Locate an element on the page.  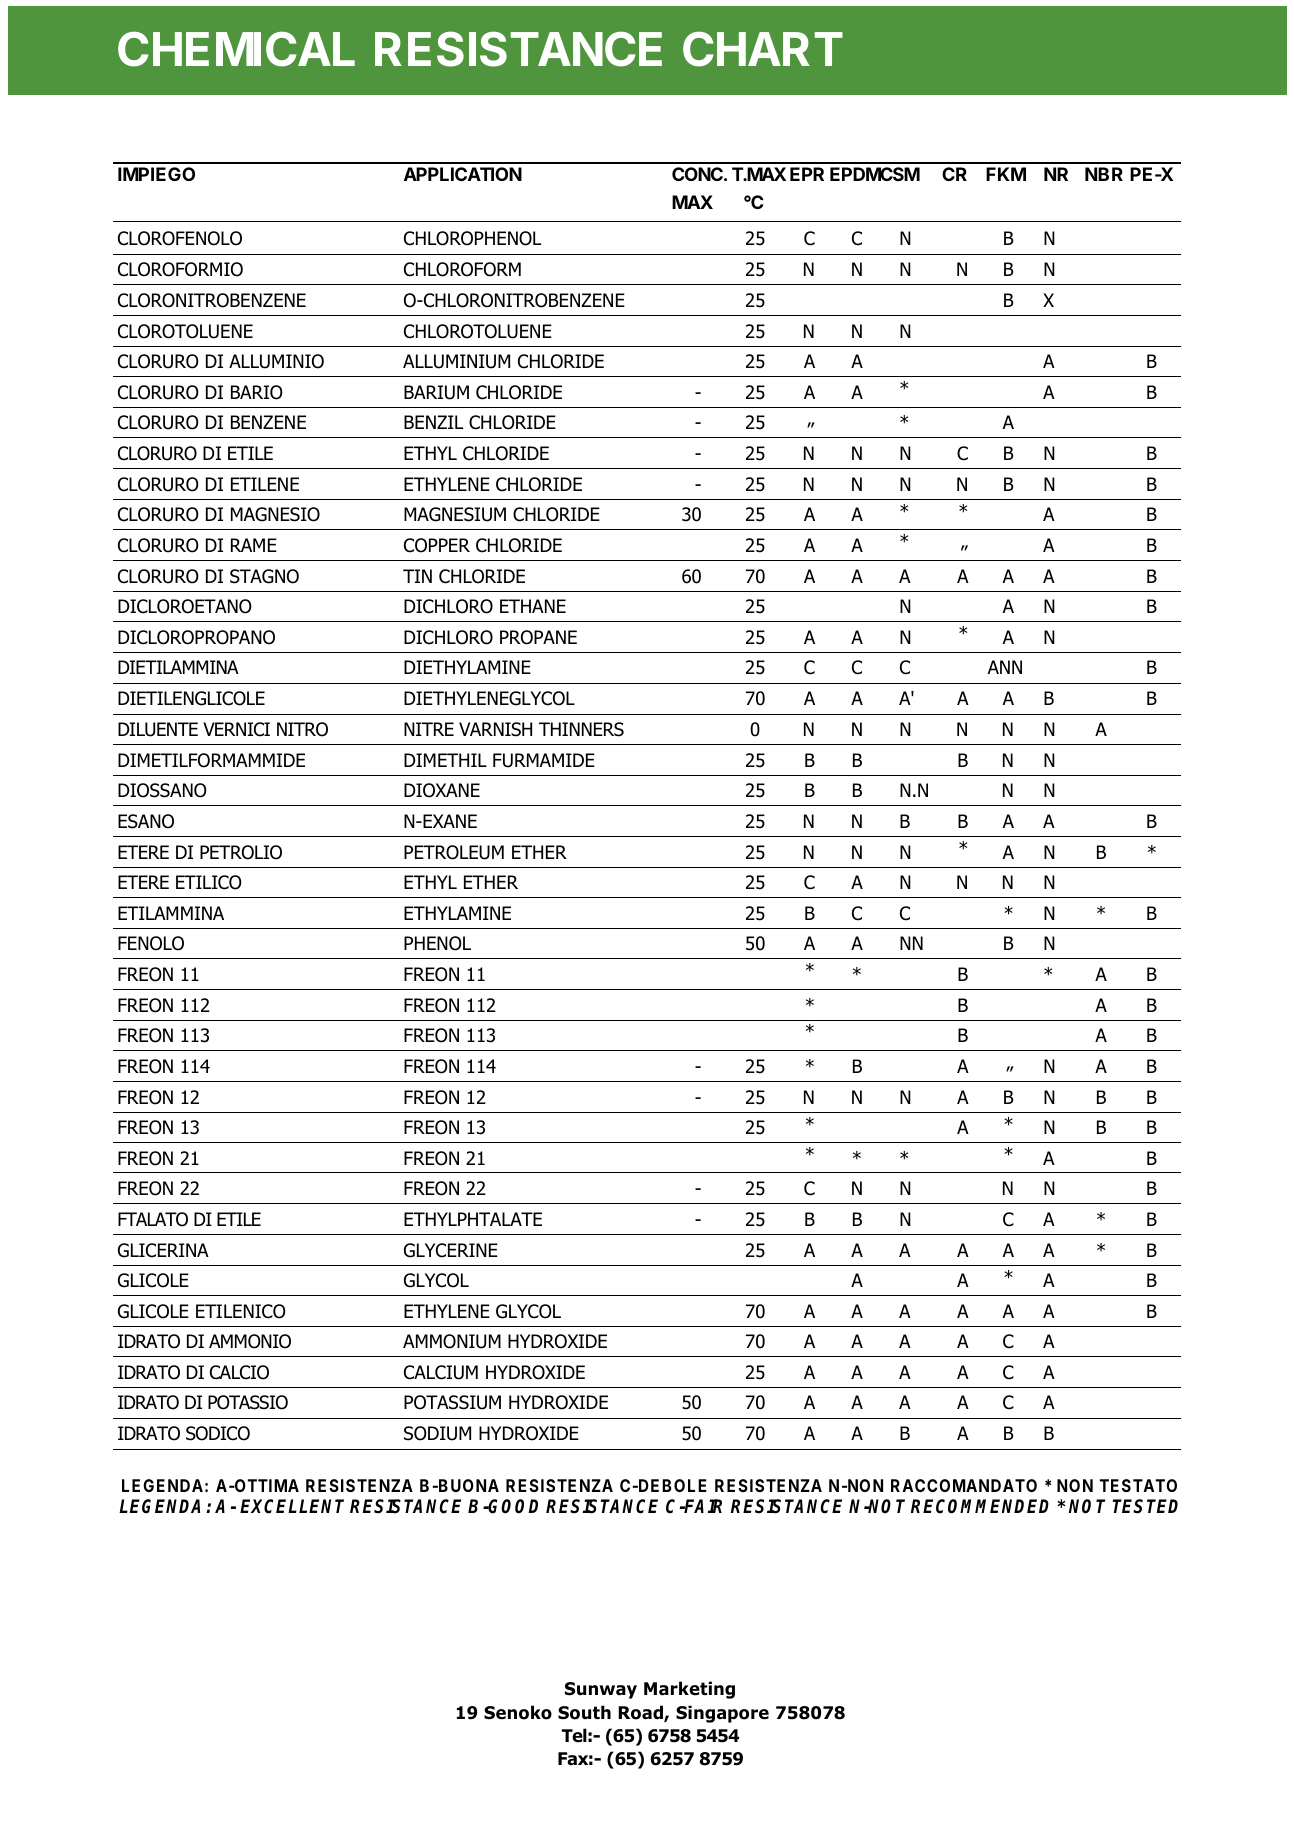
ETHANE is located at coordinates (533, 606).
